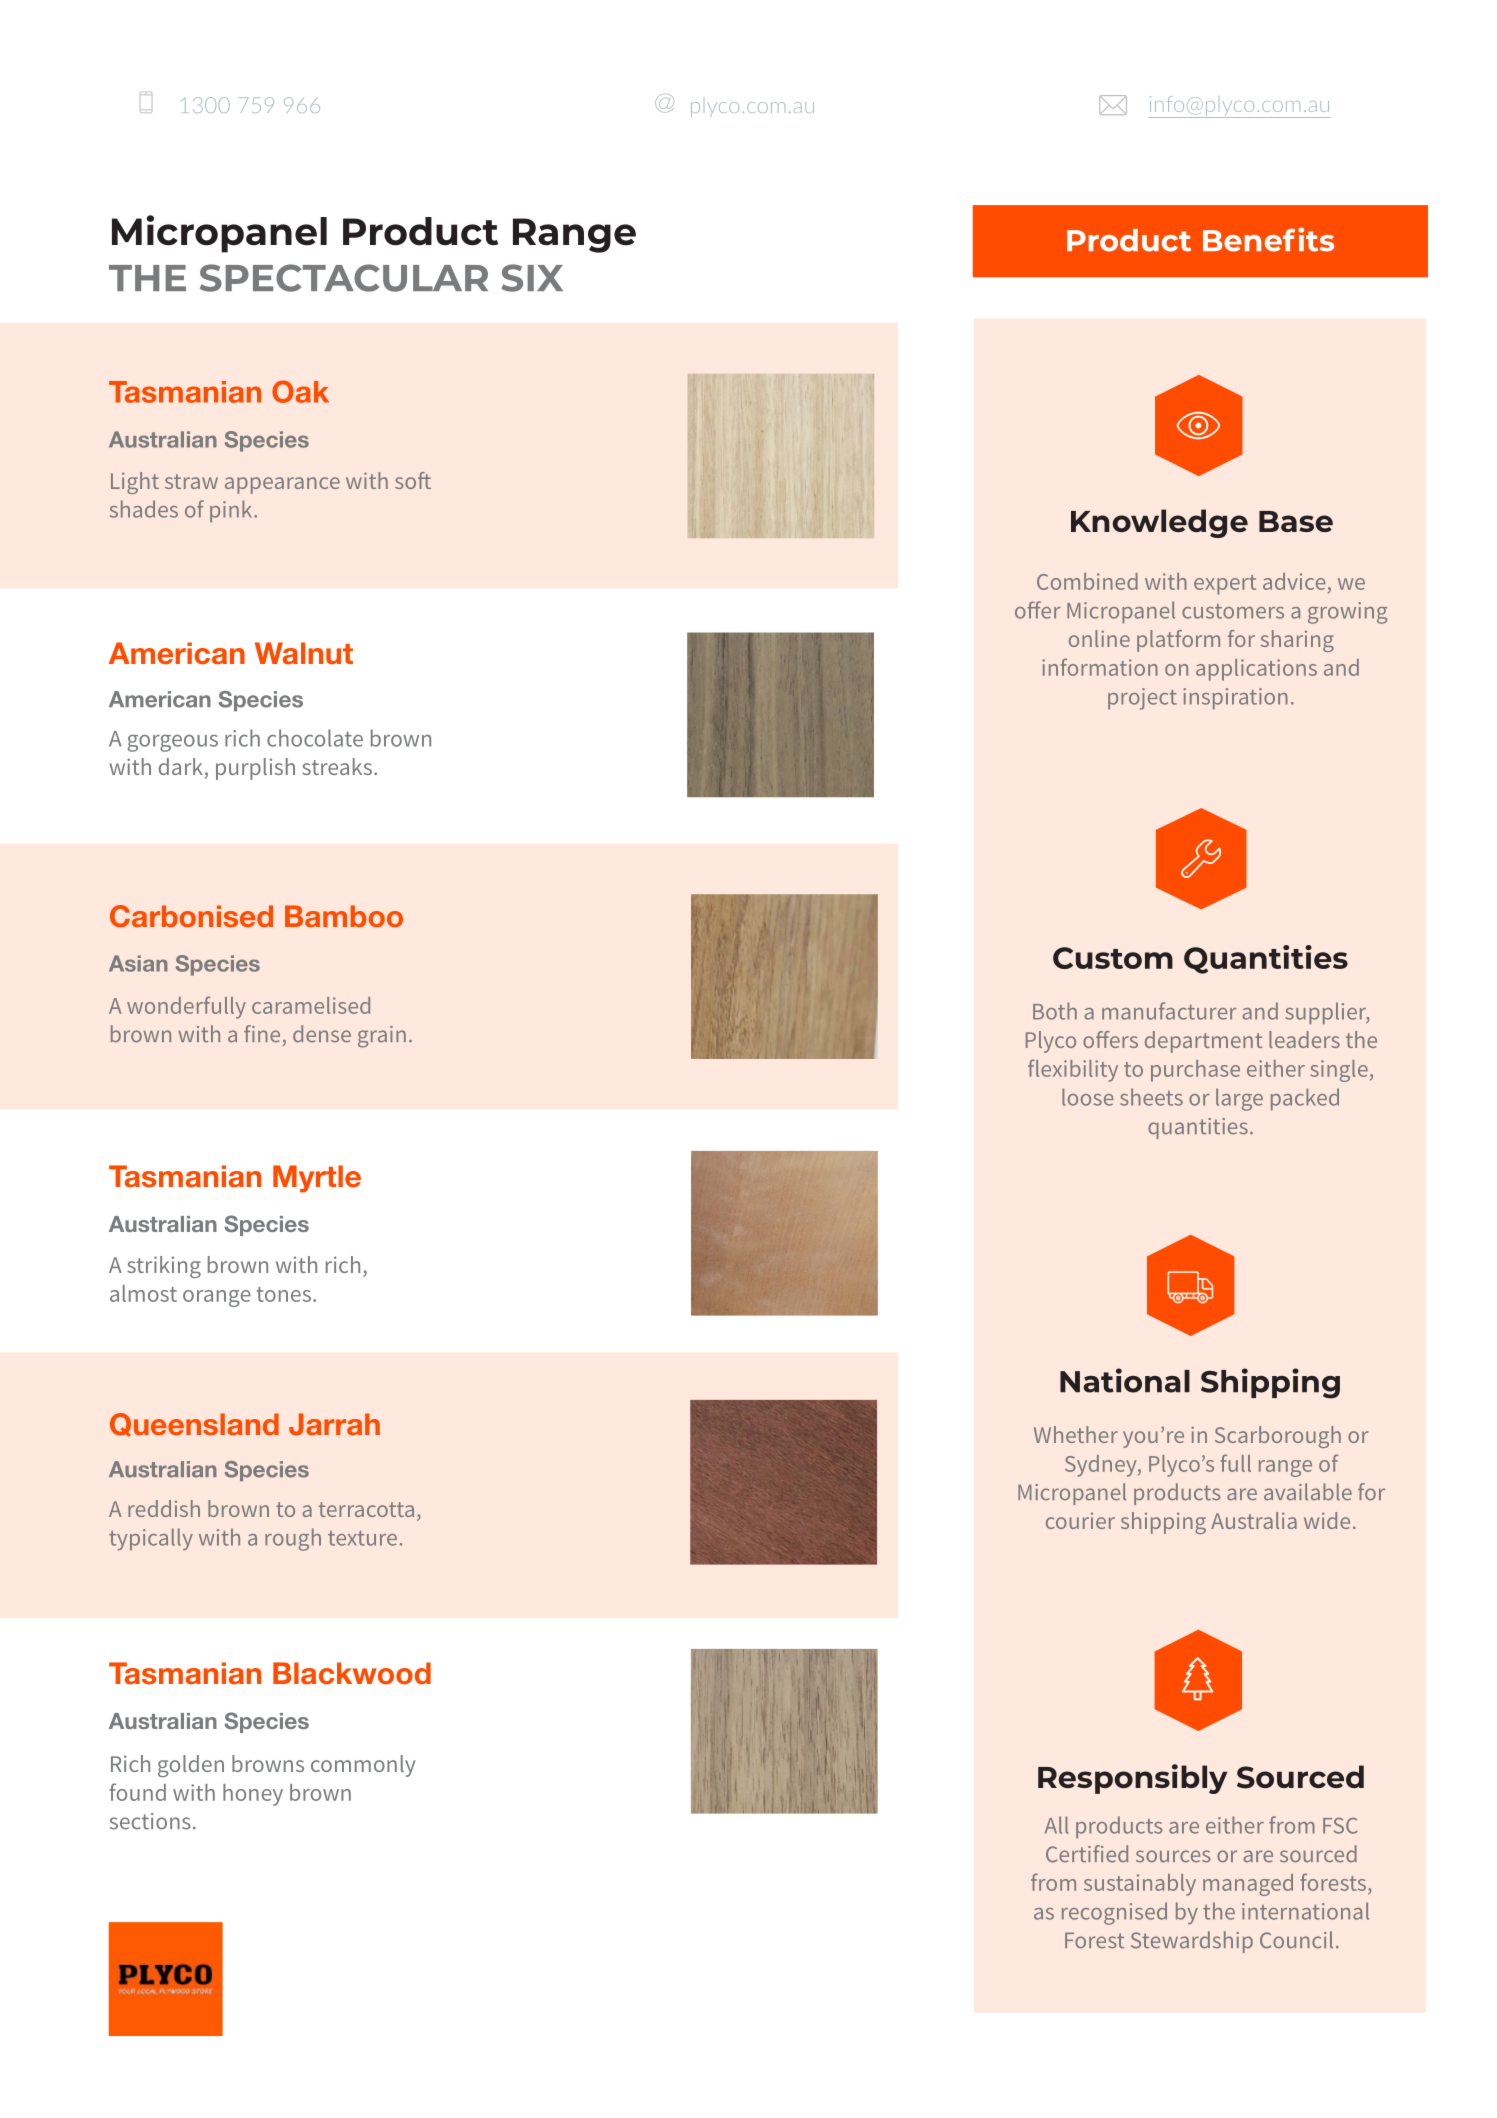  Describe the element at coordinates (300, 391) in the screenshot. I see `Oak` at that location.
